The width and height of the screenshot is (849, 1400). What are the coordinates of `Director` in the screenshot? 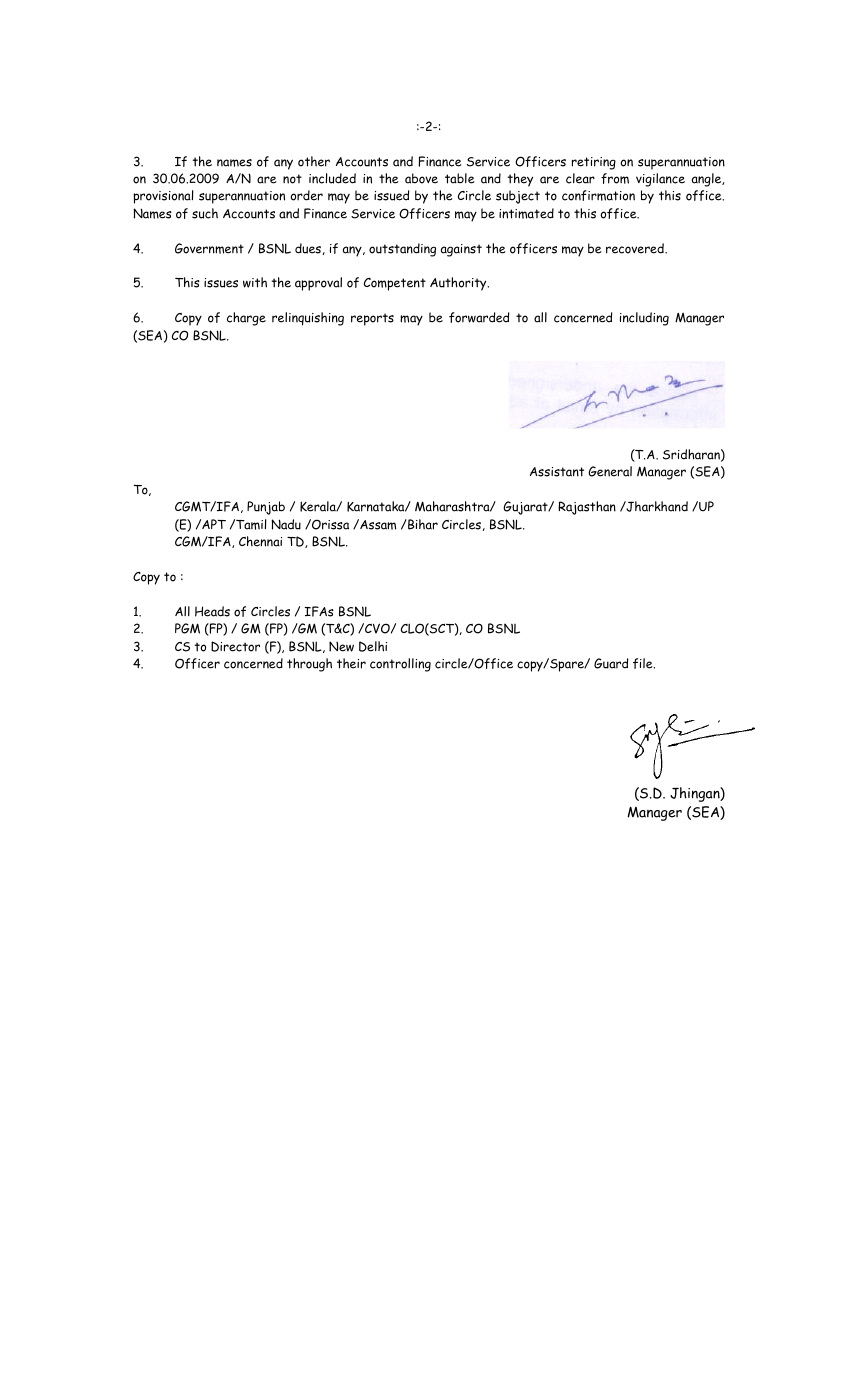 It's located at (235, 646).
